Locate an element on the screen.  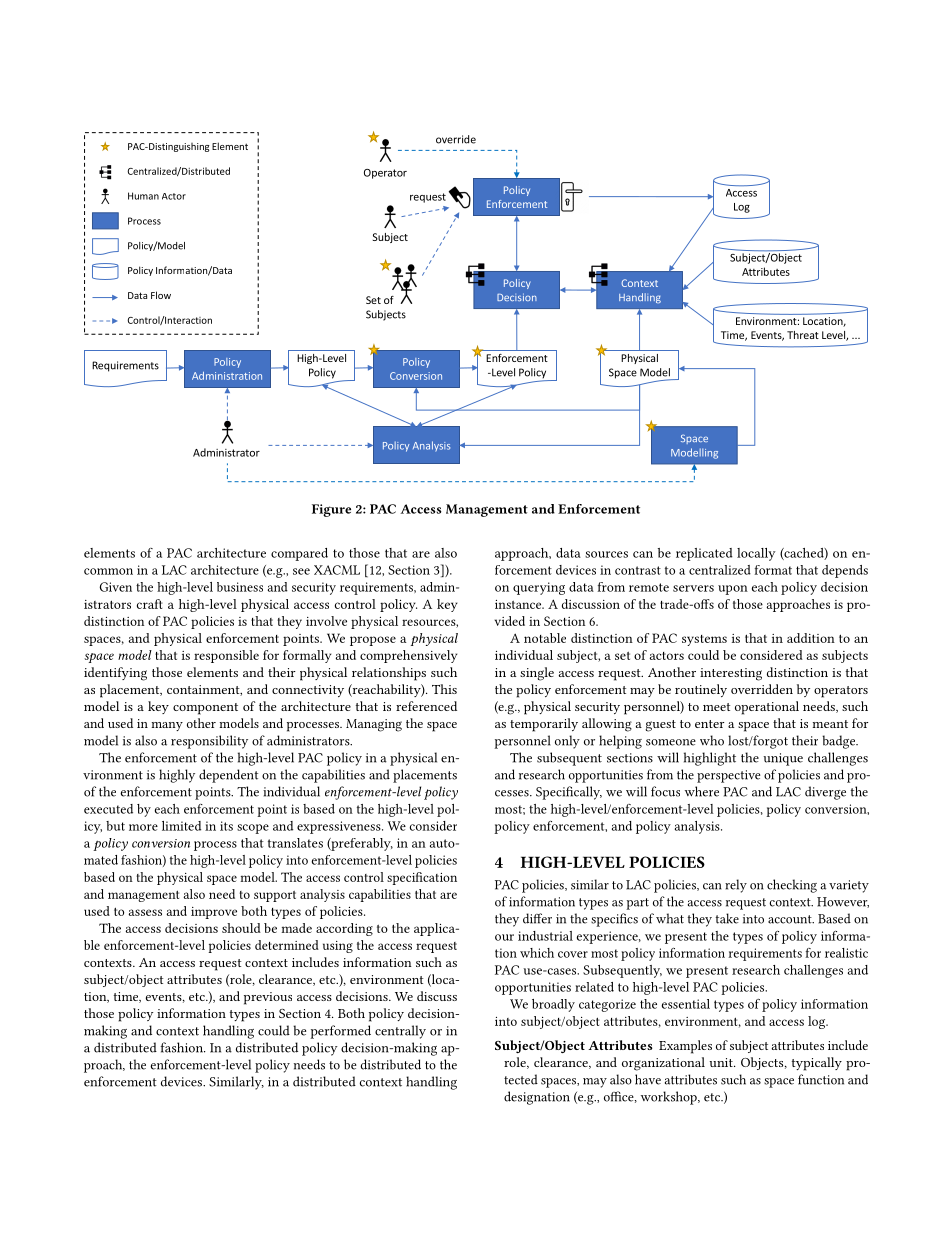
centrally is located at coordinates (400, 1032).
